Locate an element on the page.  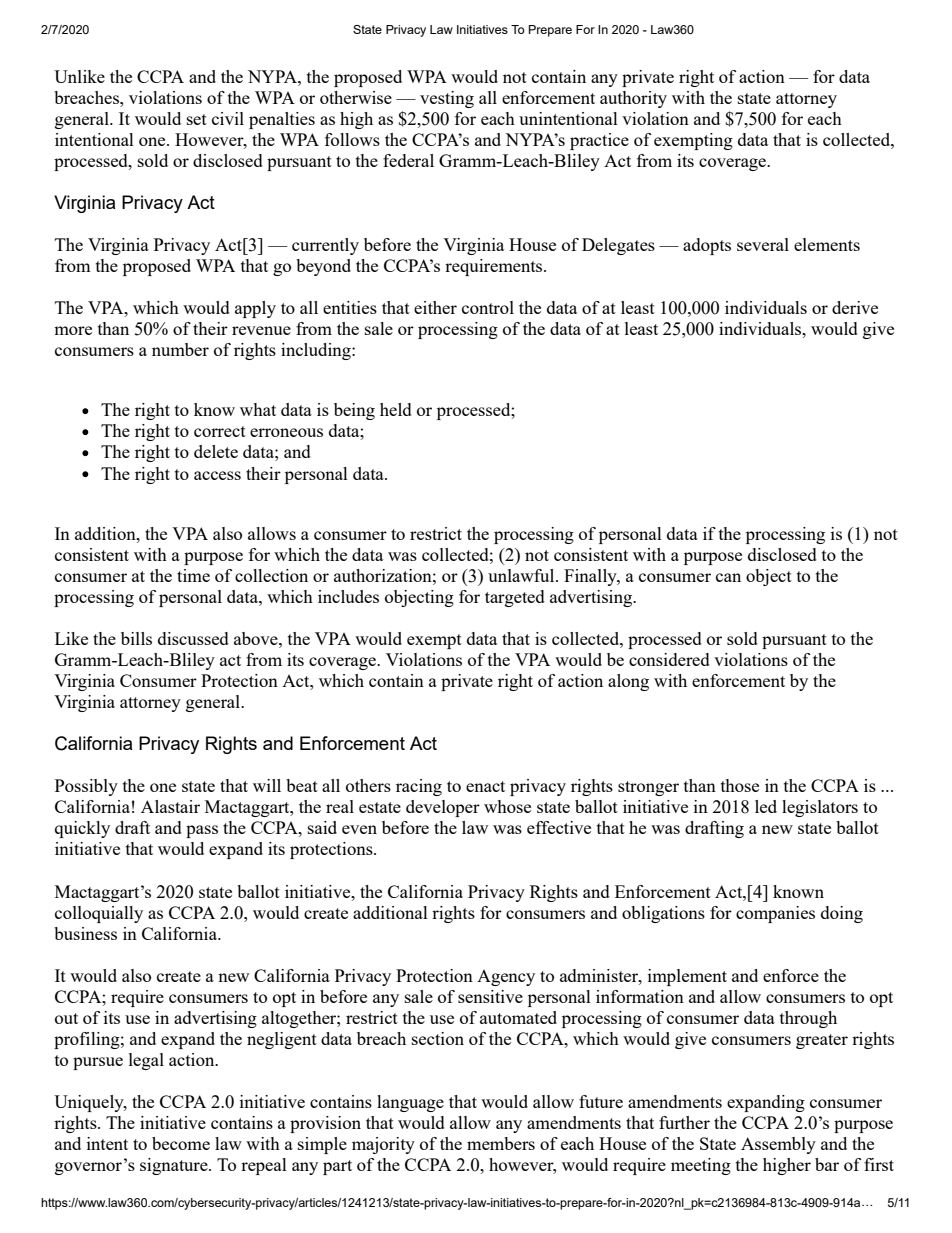
targeted is located at coordinates (515, 598).
